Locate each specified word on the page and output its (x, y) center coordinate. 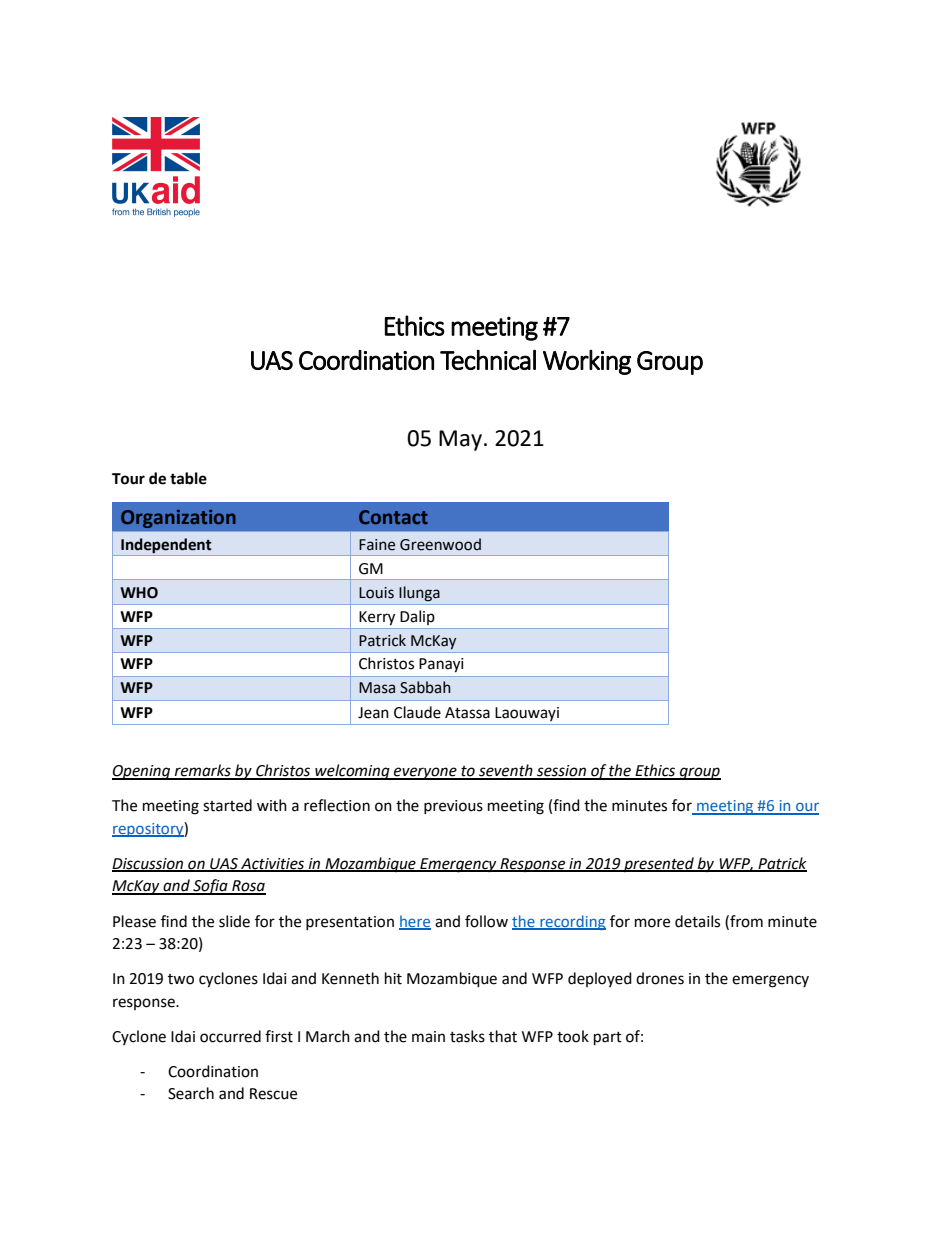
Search (191, 1093)
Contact (393, 517)
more (652, 923)
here (415, 922)
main (428, 1037)
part (608, 1039)
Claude (417, 712)
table (188, 478)
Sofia (210, 887)
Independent (166, 545)
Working (587, 362)
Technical (488, 359)
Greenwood (440, 544)
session (561, 772)
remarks (202, 771)
